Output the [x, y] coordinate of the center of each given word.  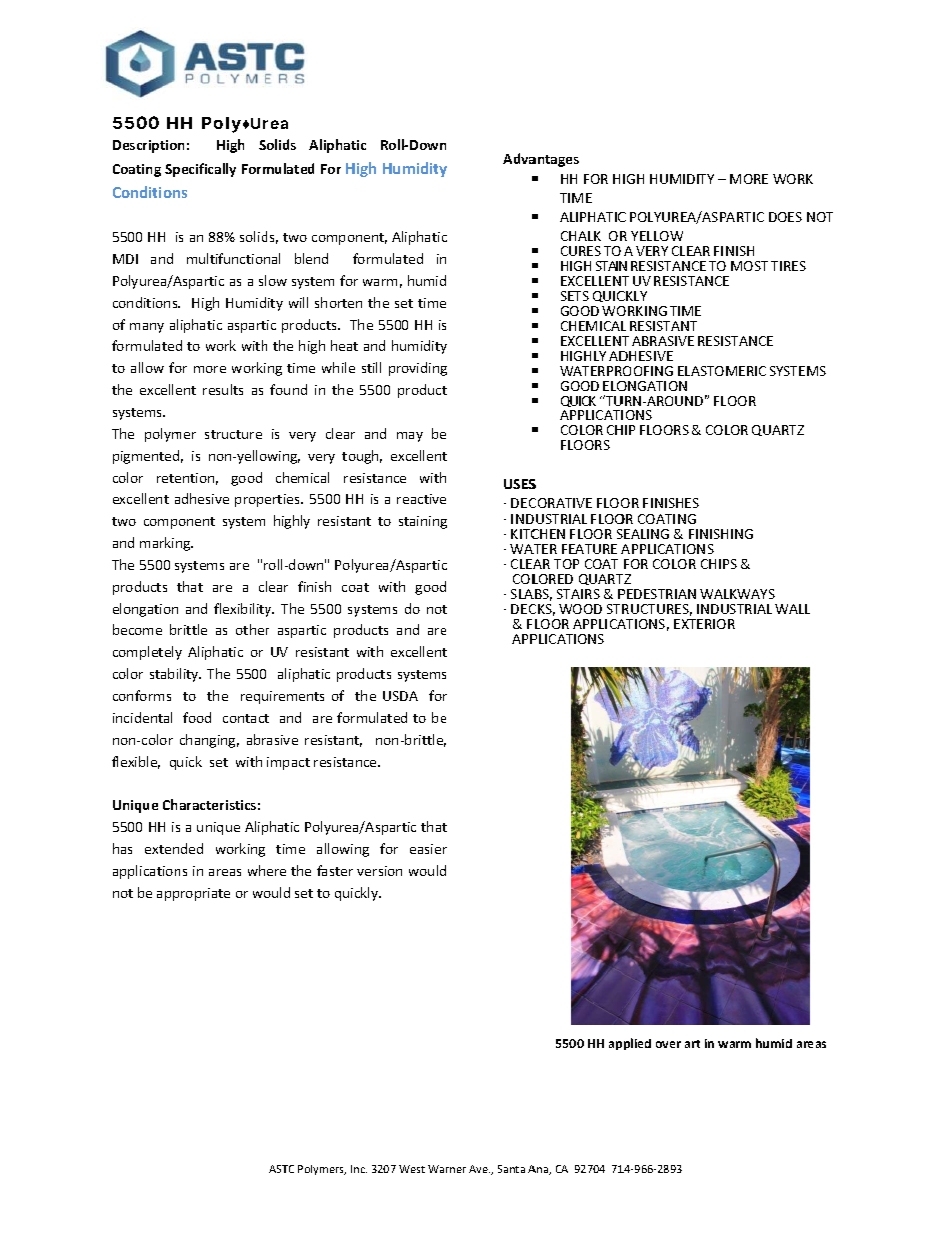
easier [428, 849]
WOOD [580, 609]
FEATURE [589, 549]
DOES [785, 217]
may [410, 437]
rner [456, 1170]
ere [276, 872]
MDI [125, 259]
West [412, 1169]
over [668, 1044]
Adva [519, 158]
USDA [400, 696]
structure [233, 434]
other [252, 629]
